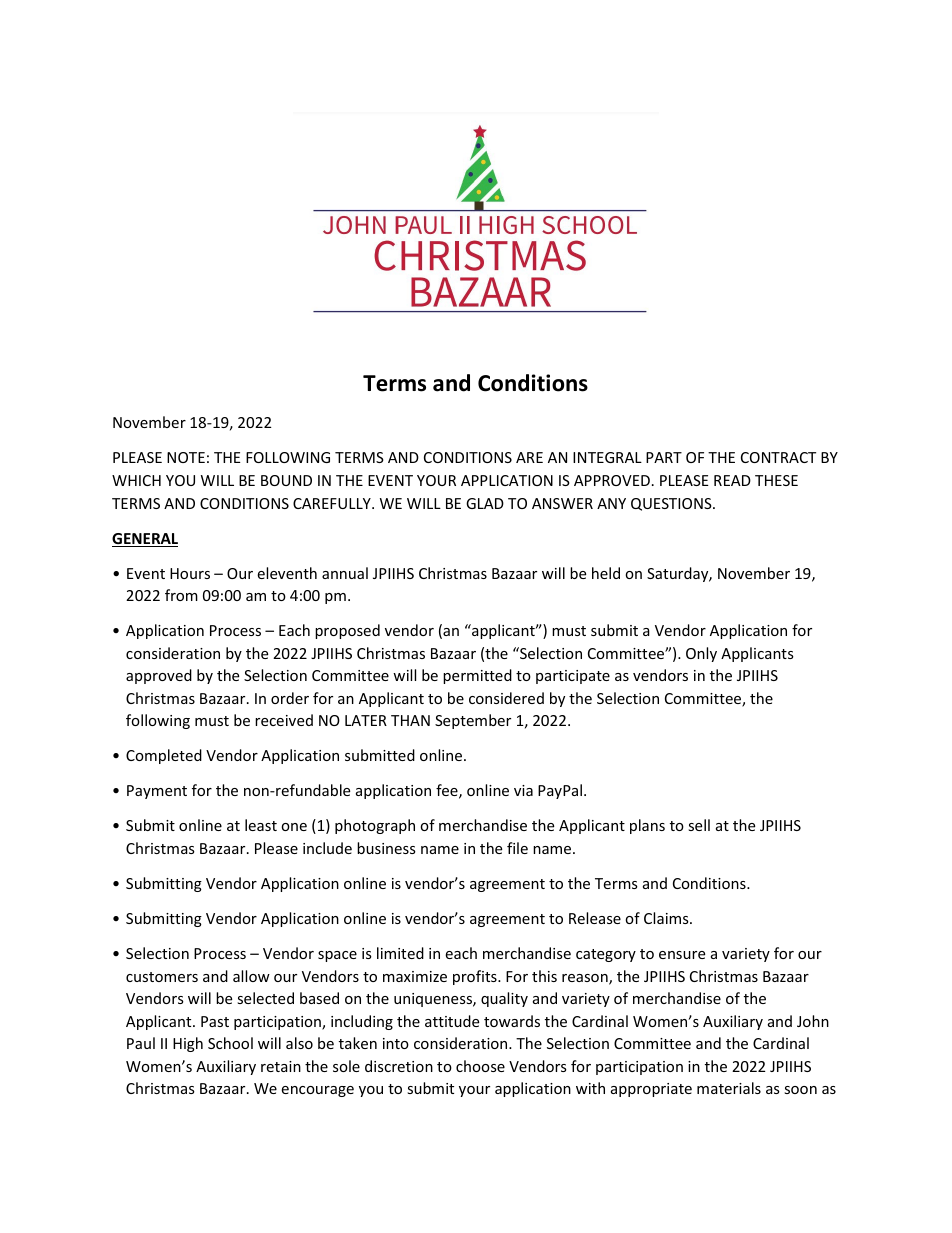 The image size is (952, 1233). Describe the element at coordinates (477, 676) in the screenshot. I see `permitted` at that location.
